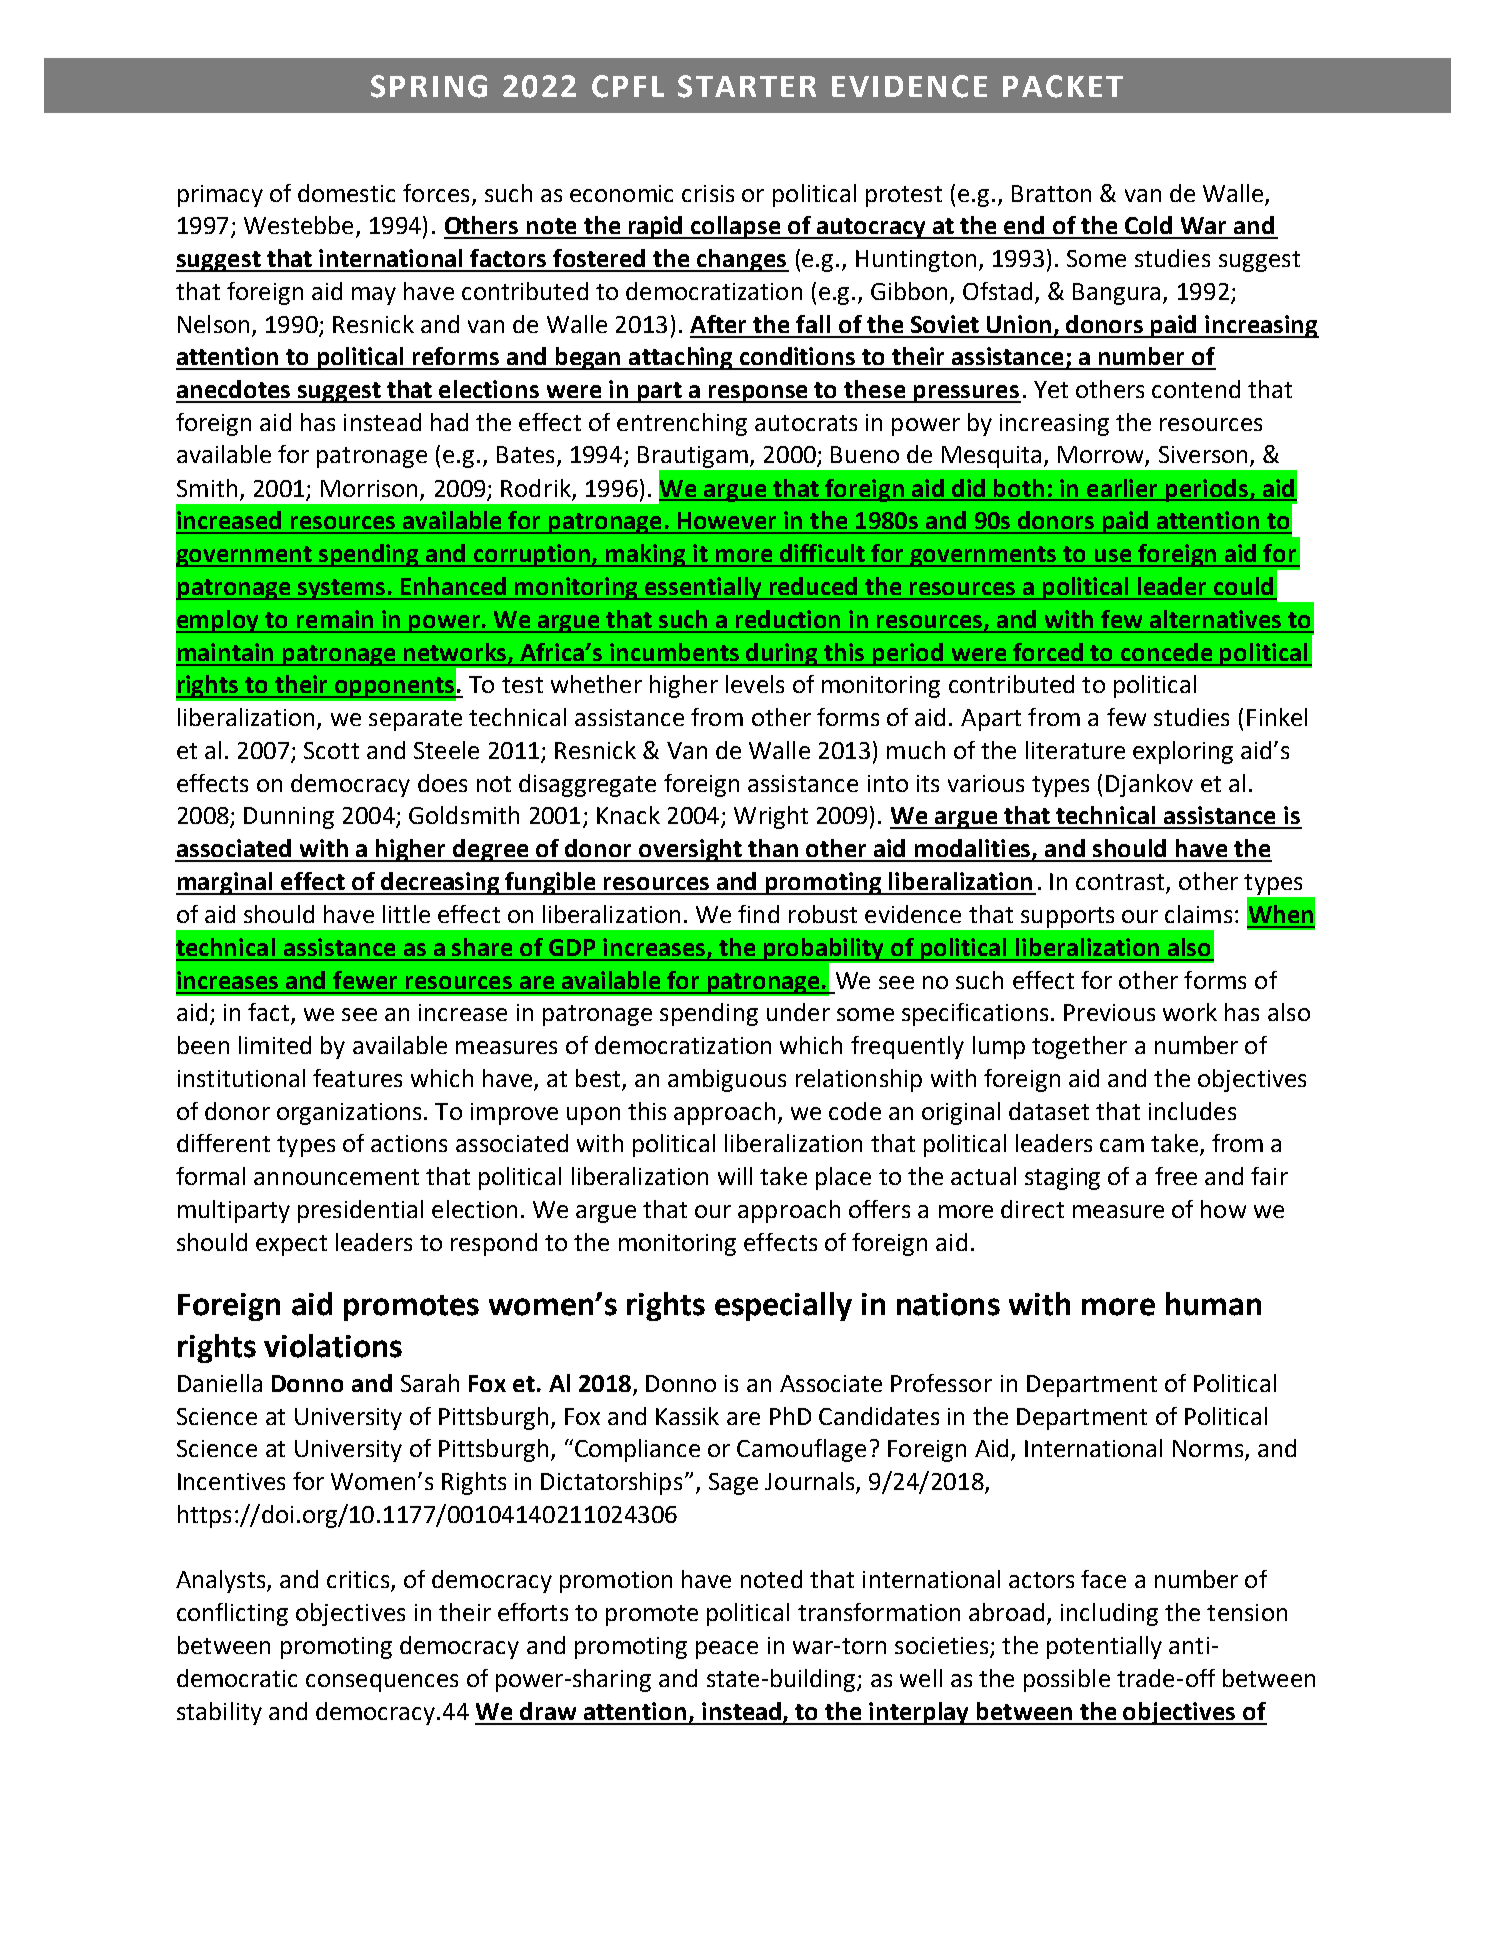 The width and height of the page is (1495, 1934). What do you see at coordinates (336, 1177) in the page?
I see `announcement` at bounding box center [336, 1177].
